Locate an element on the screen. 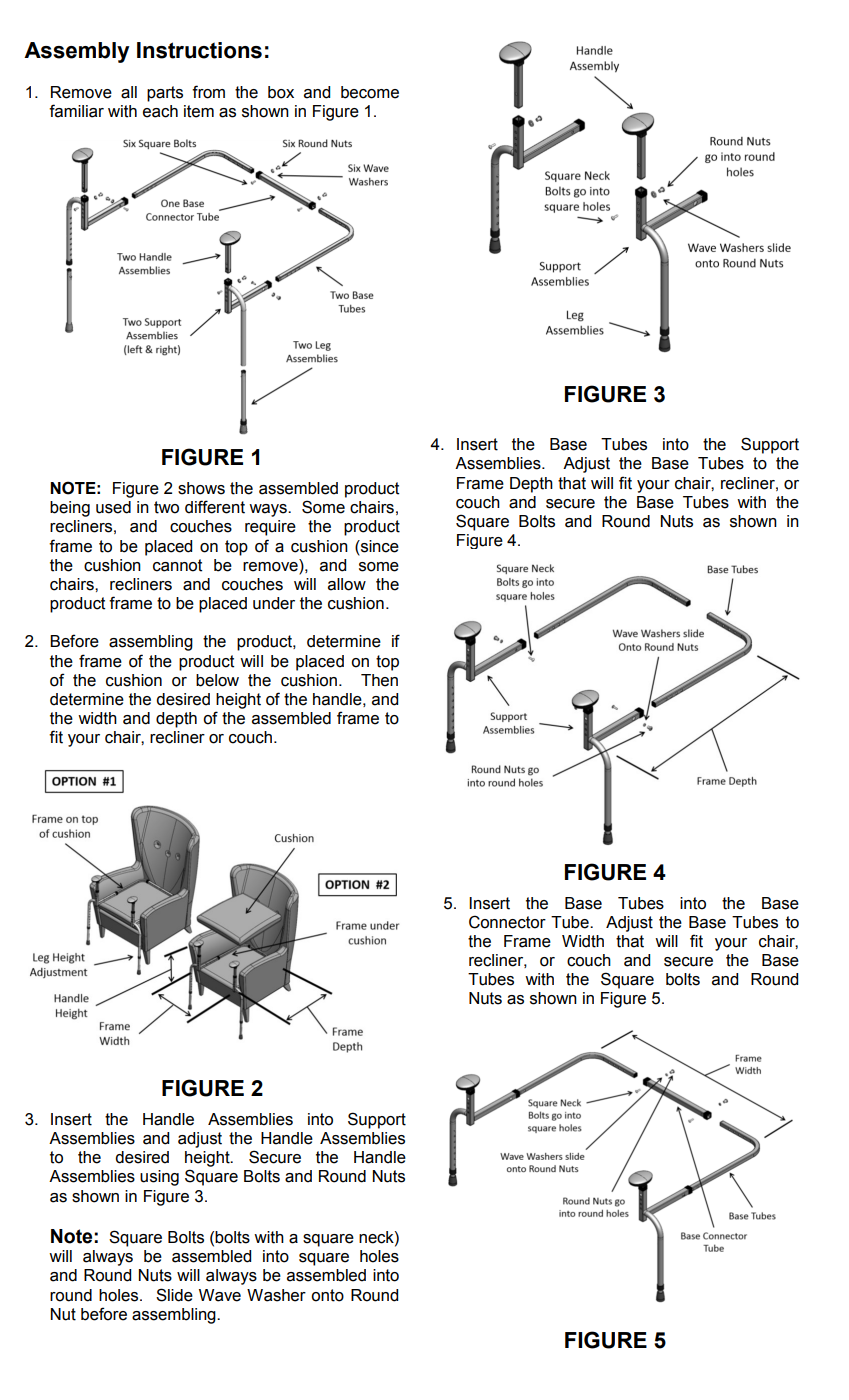  require is located at coordinates (270, 528).
